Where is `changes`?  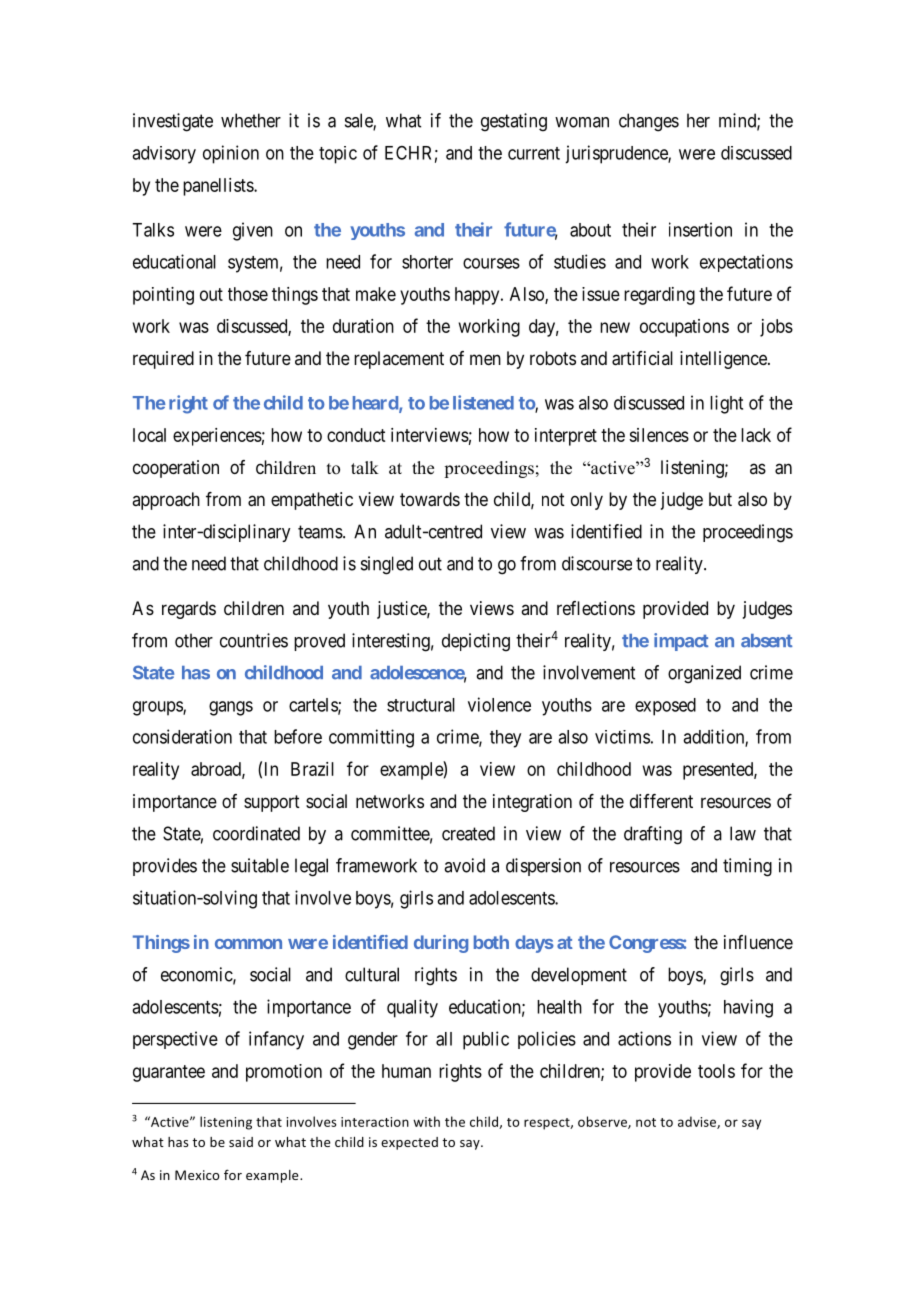
changes is located at coordinates (649, 122).
